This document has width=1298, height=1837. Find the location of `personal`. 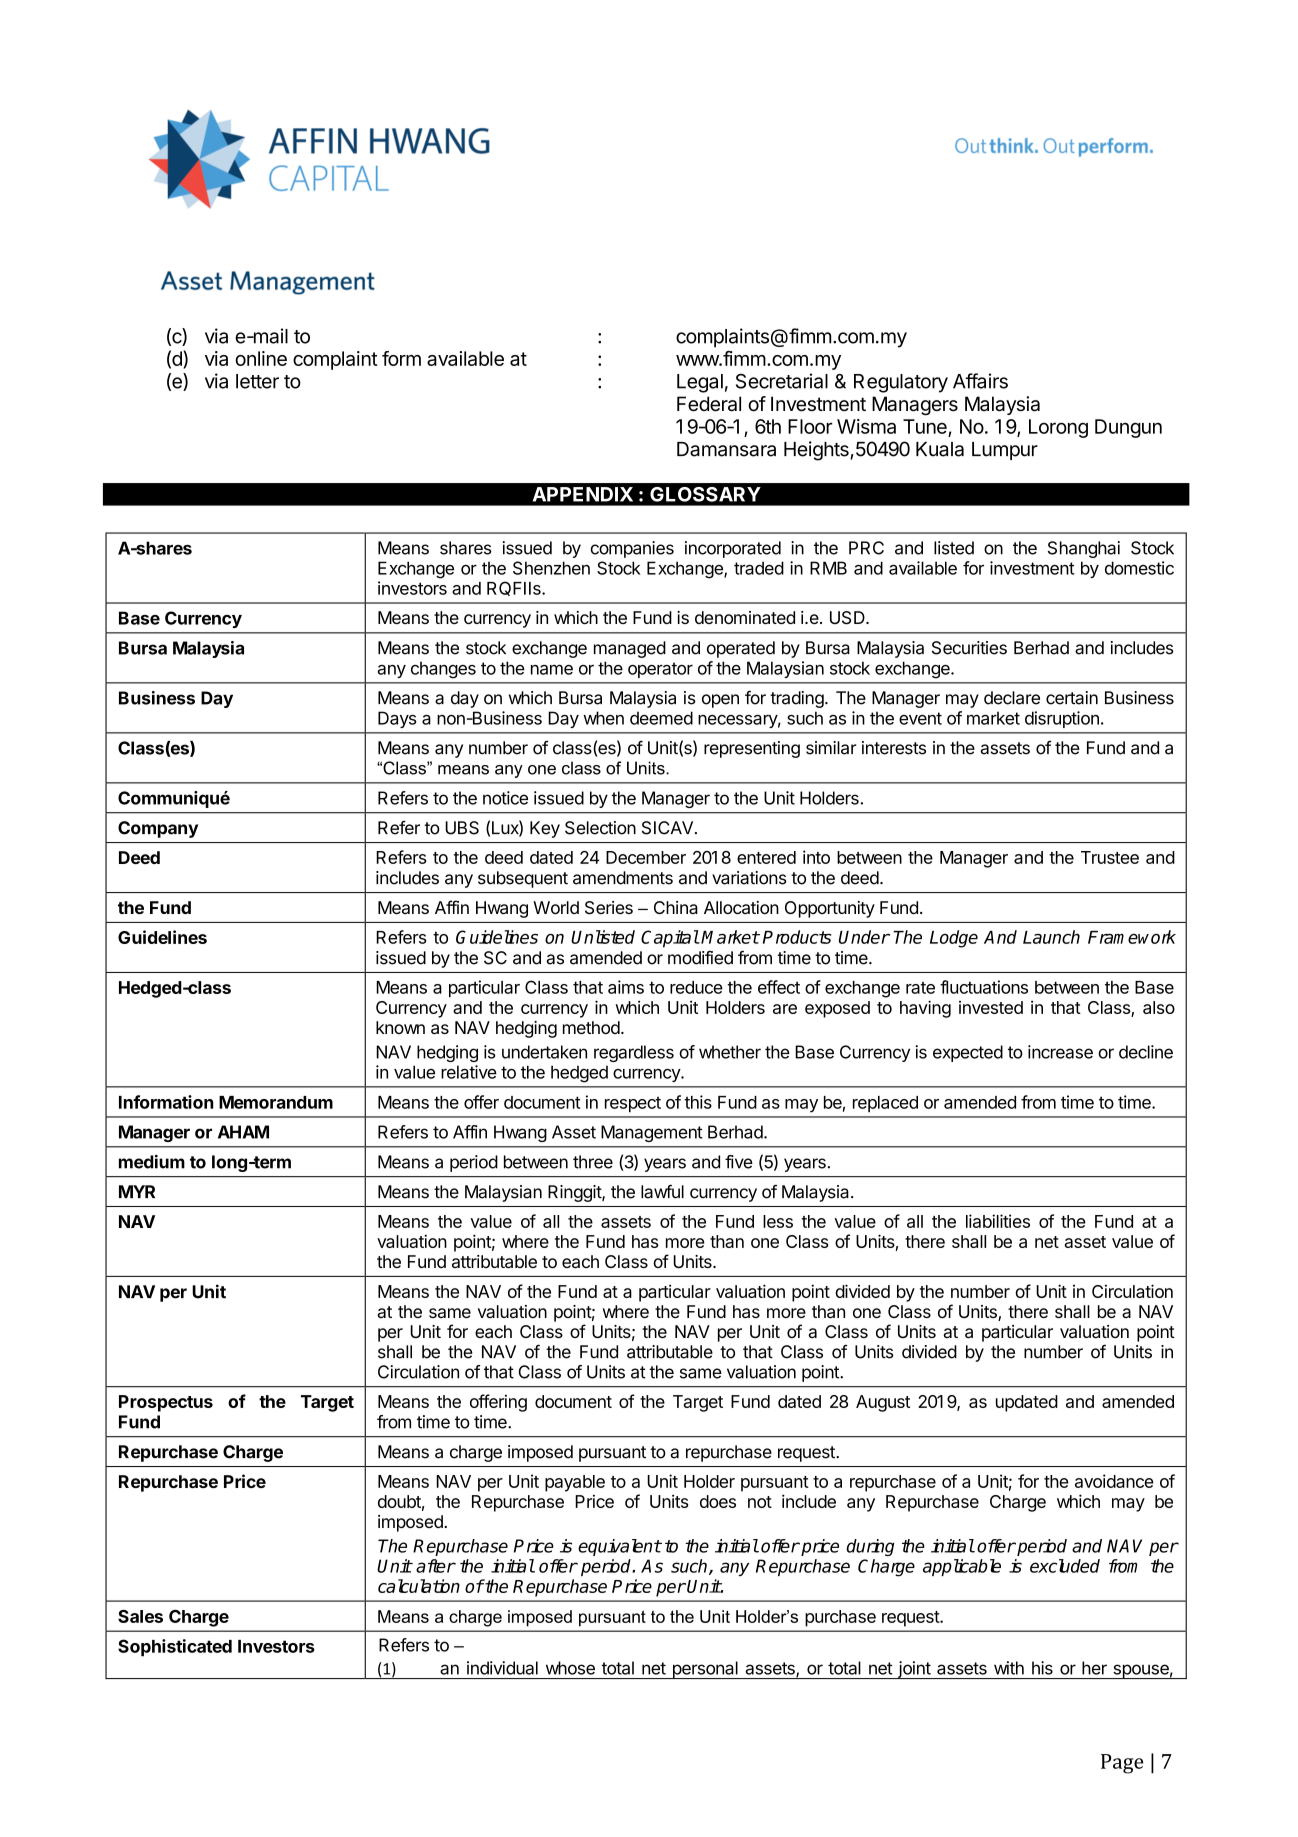

personal is located at coordinates (705, 1670).
